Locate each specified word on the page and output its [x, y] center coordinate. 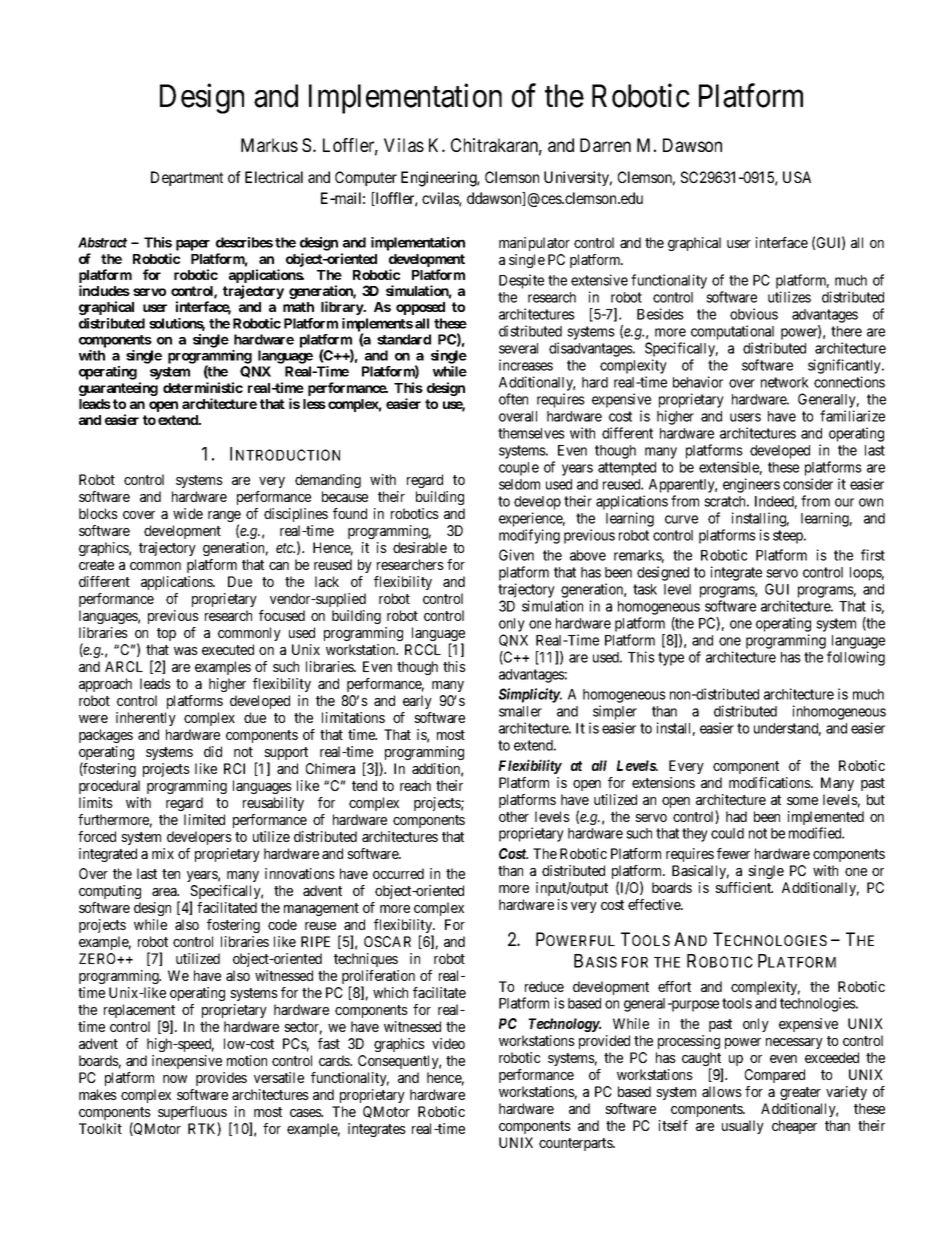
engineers [751, 485]
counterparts [576, 1144]
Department [187, 178]
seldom [519, 484]
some [802, 801]
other [514, 816]
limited [204, 819]
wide [188, 513]
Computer [366, 178]
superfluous [192, 1114]
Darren [605, 145]
